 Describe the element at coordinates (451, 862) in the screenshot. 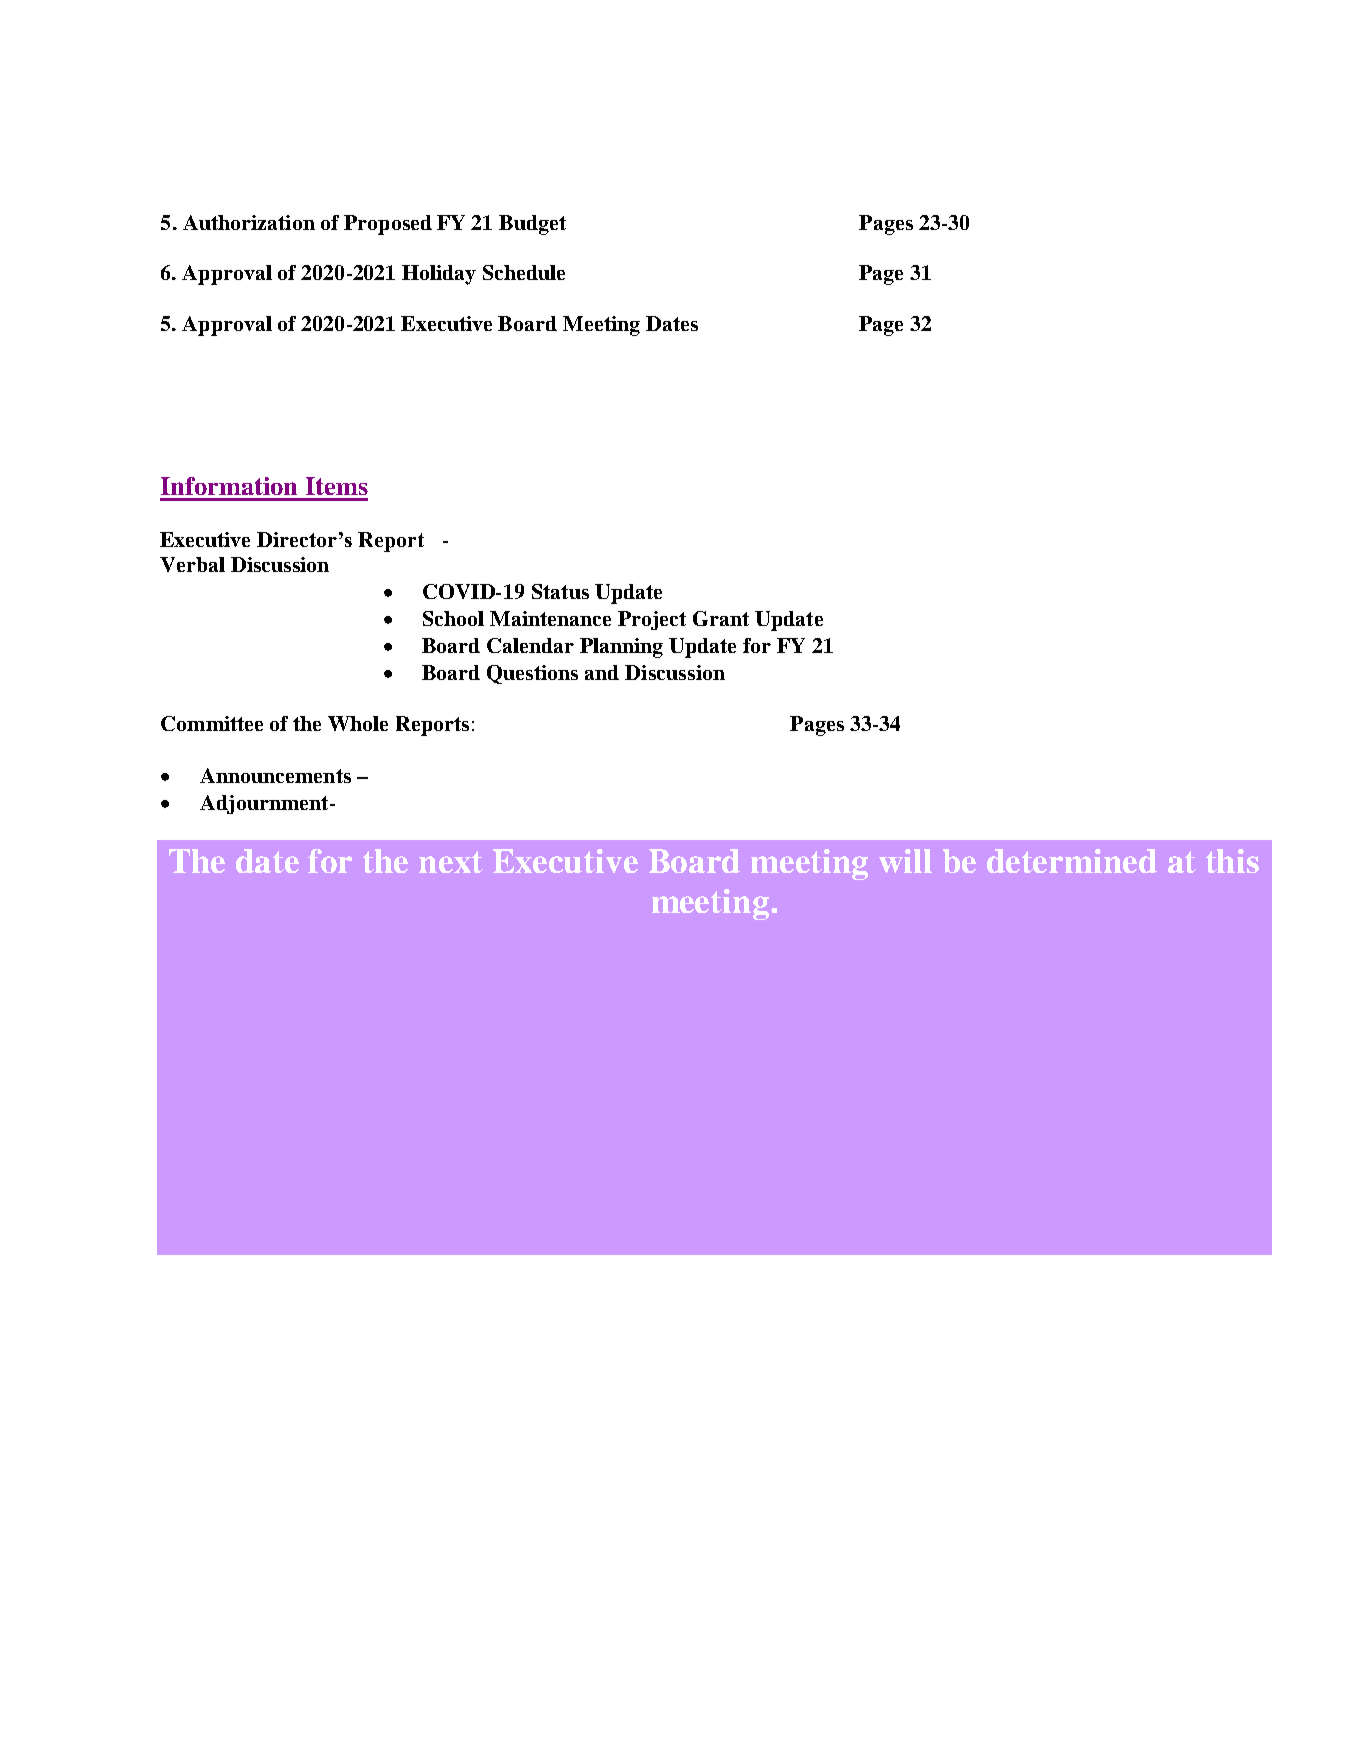

I see `next` at that location.
